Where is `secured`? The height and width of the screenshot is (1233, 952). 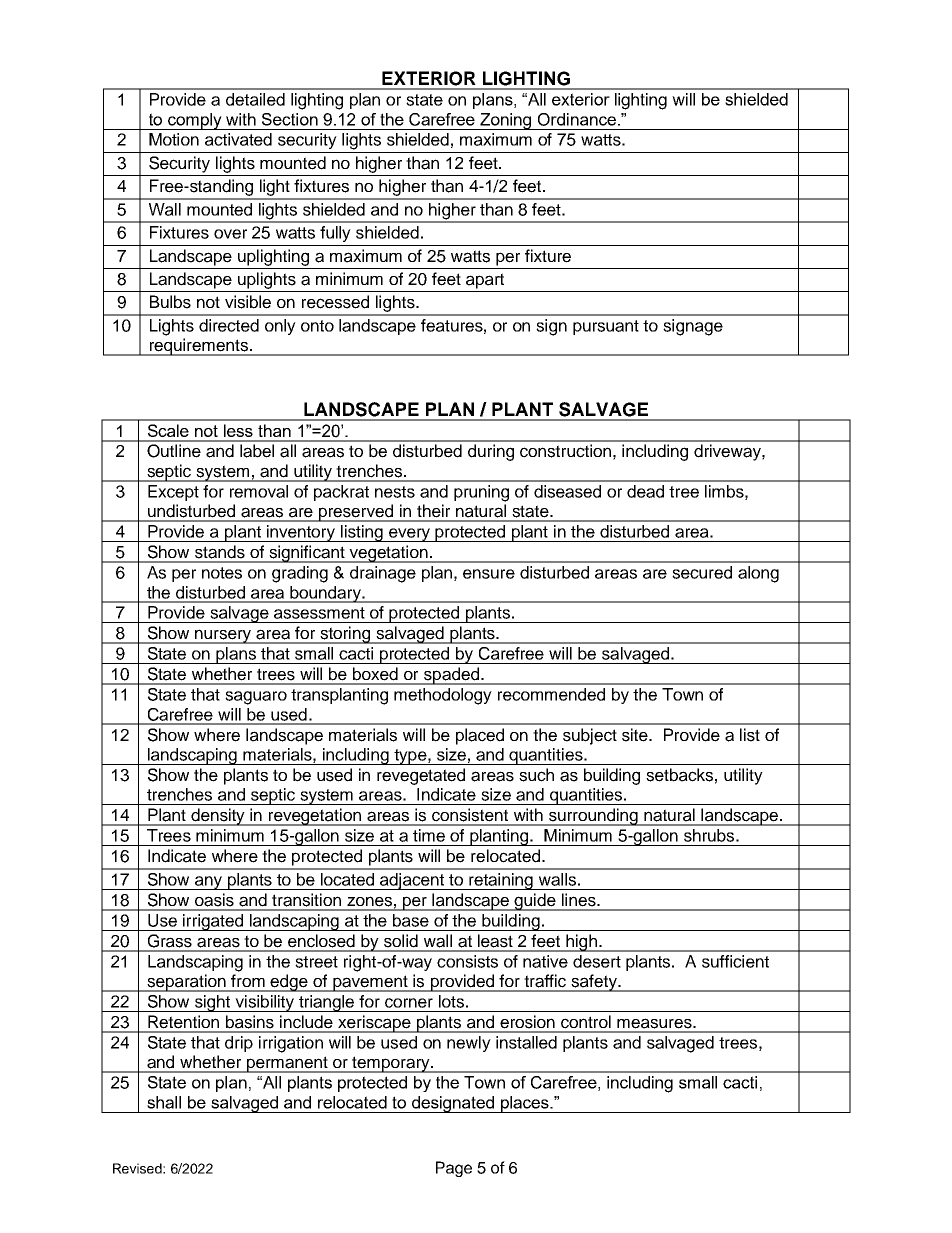 secured is located at coordinates (702, 572).
